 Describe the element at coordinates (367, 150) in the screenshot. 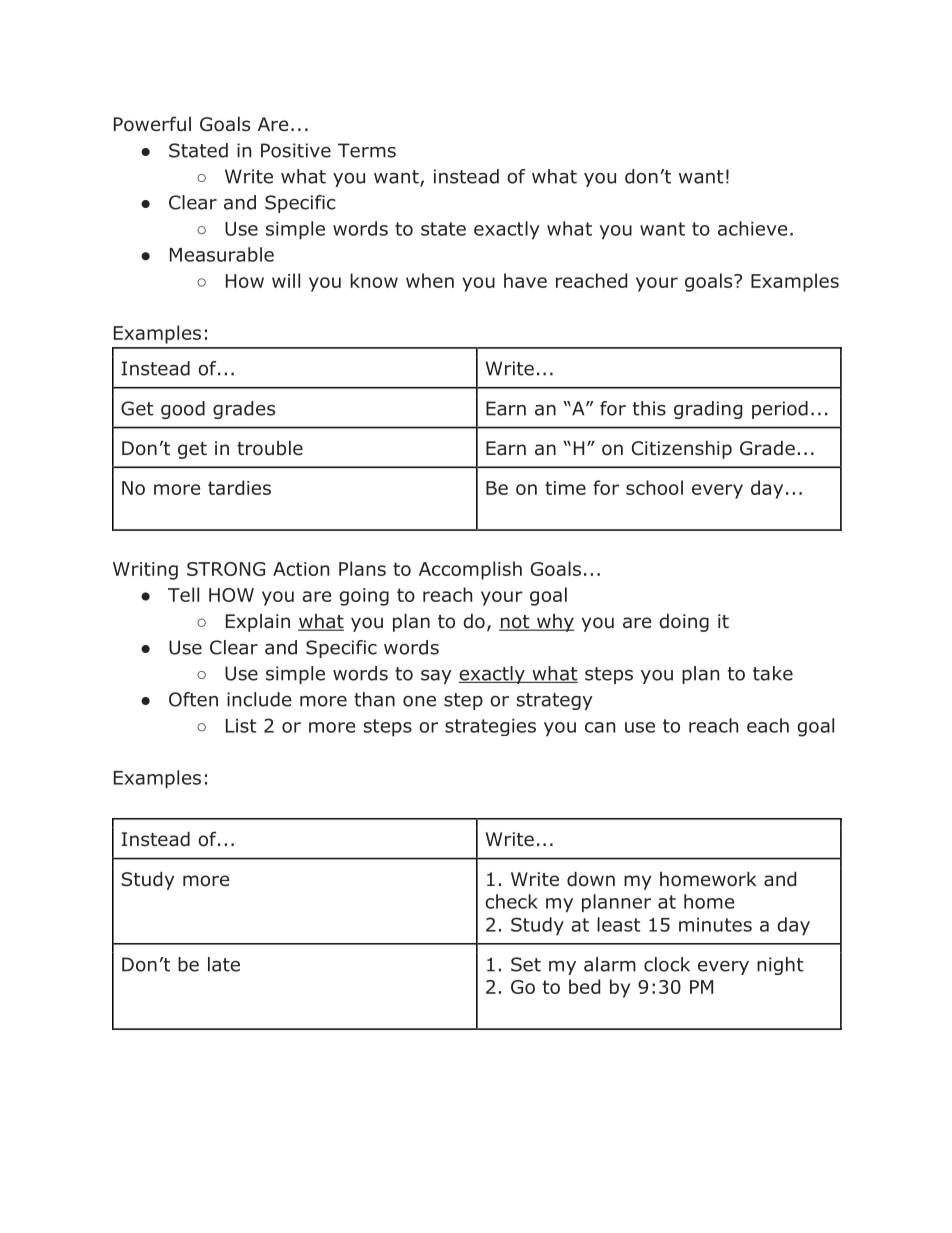

I see `Terms` at that location.
